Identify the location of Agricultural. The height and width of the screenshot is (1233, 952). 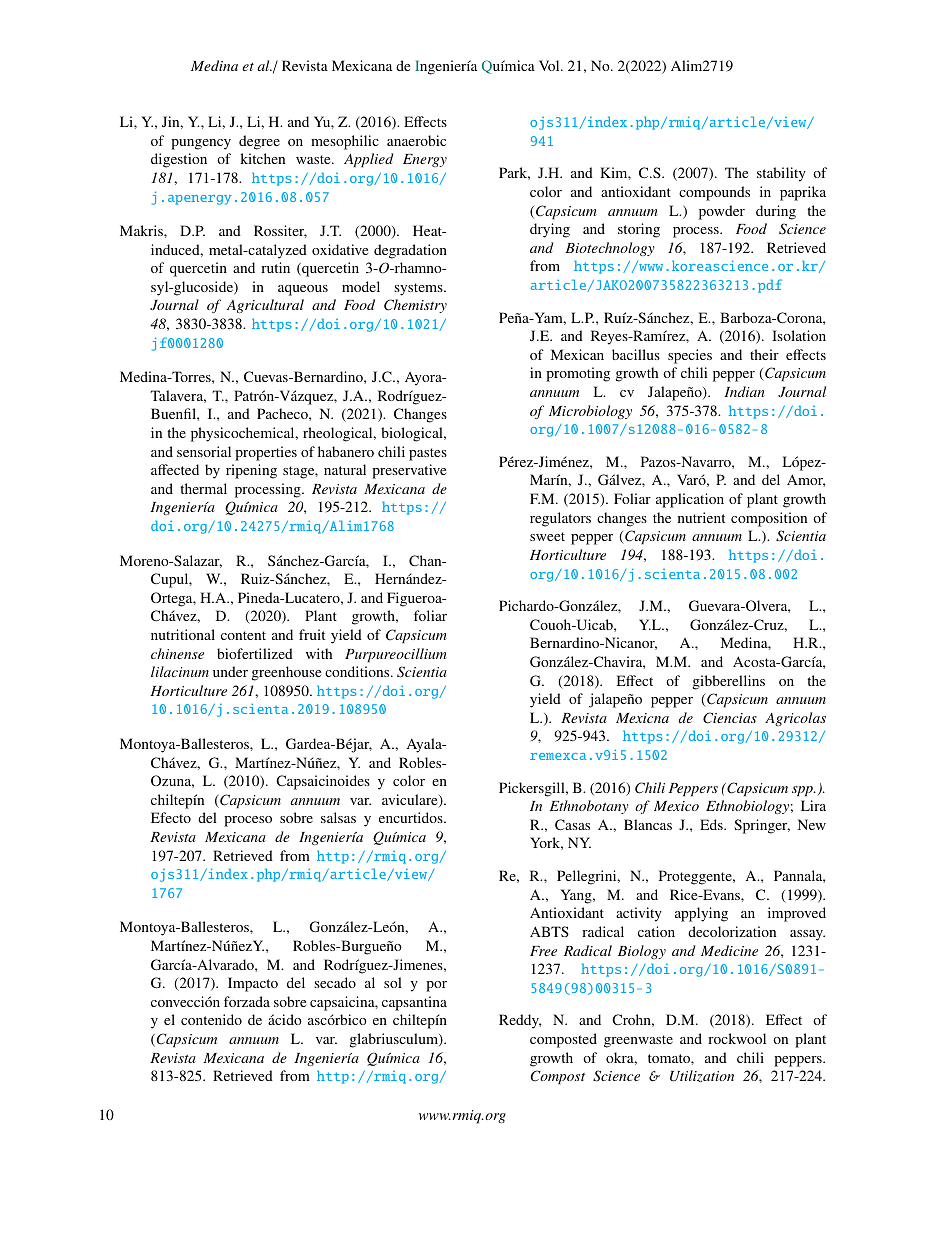
(265, 306).
